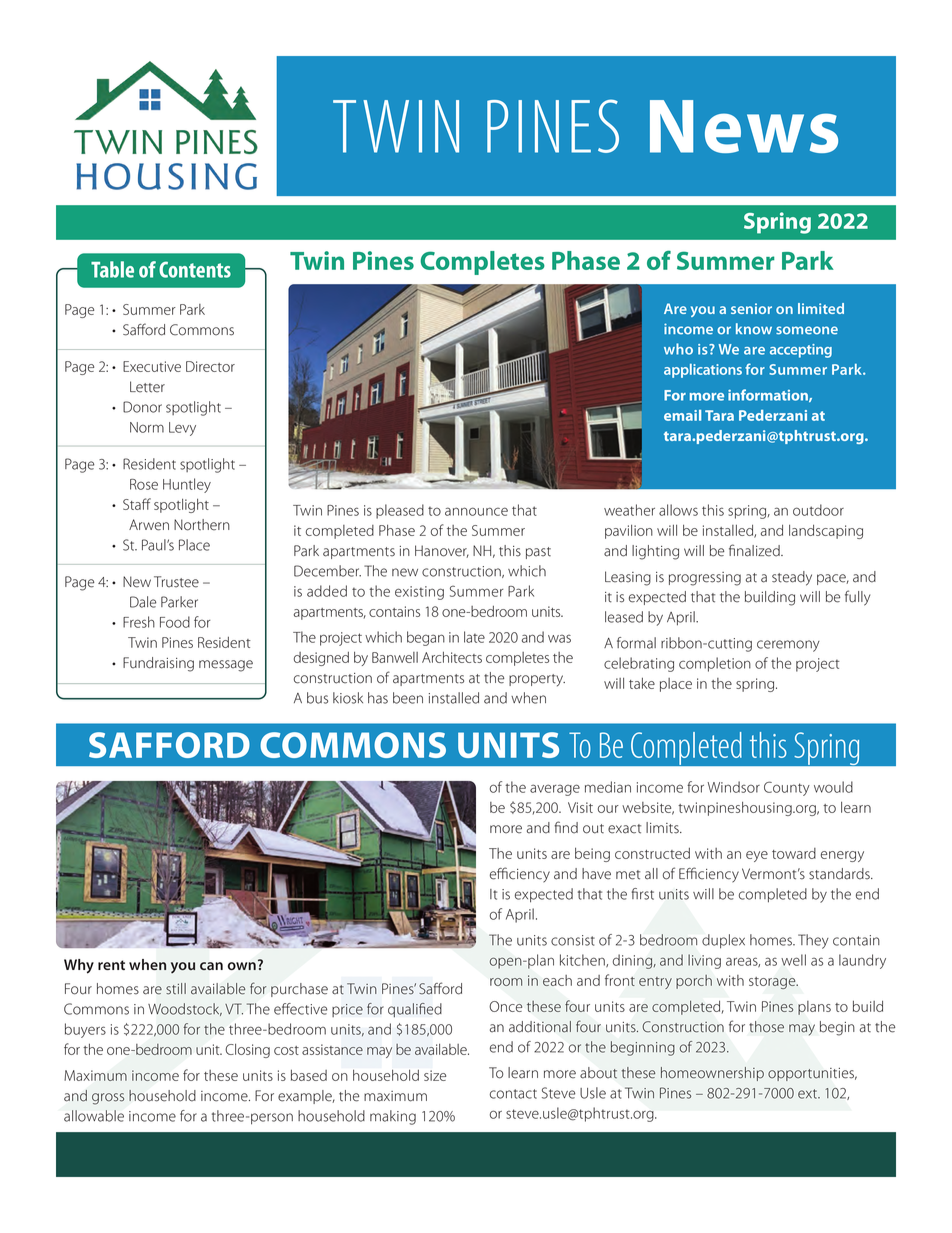  Describe the element at coordinates (175, 622) in the document. I see `Food` at that location.
